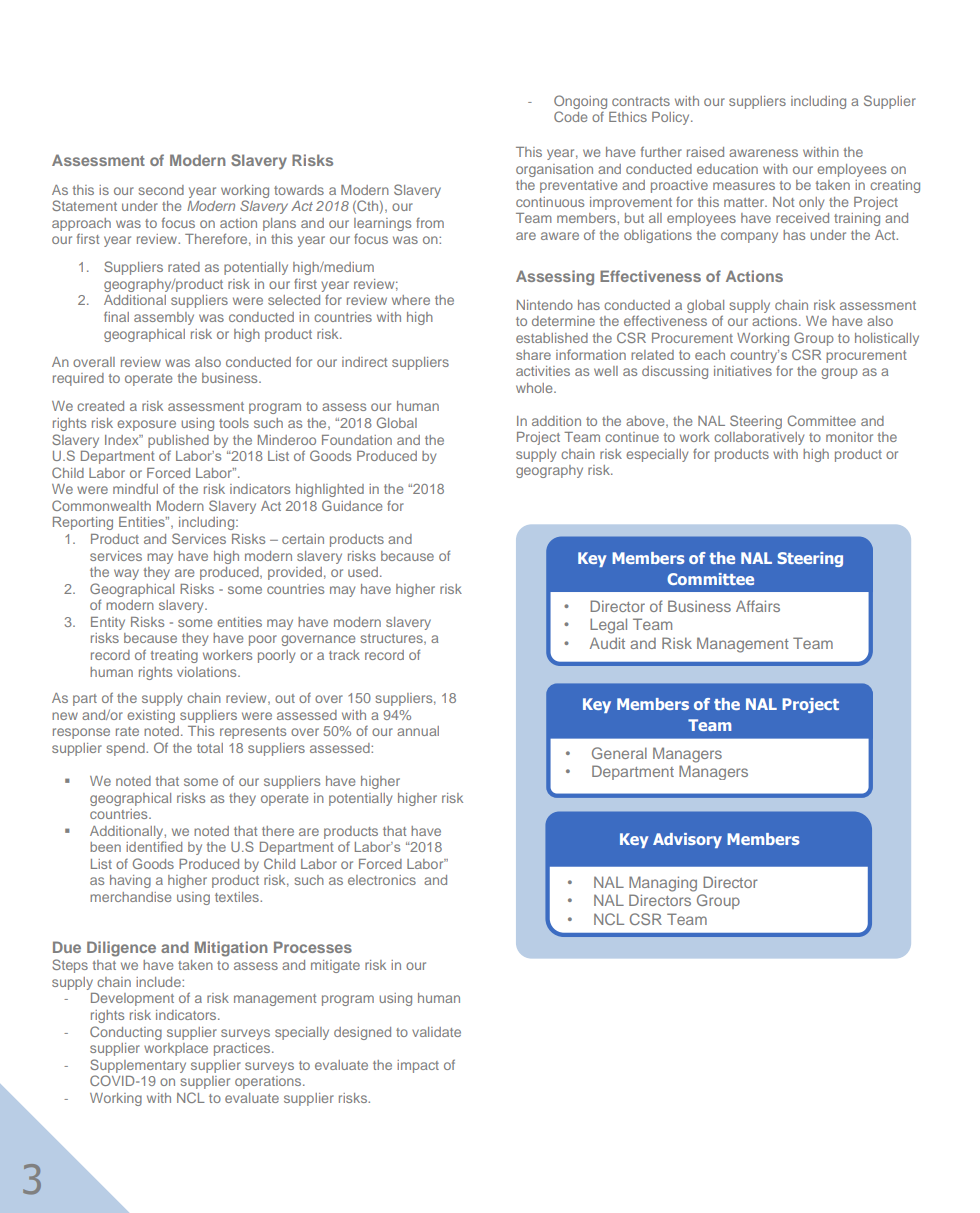  What do you see at coordinates (535, 388) in the screenshot?
I see `whole` at bounding box center [535, 388].
